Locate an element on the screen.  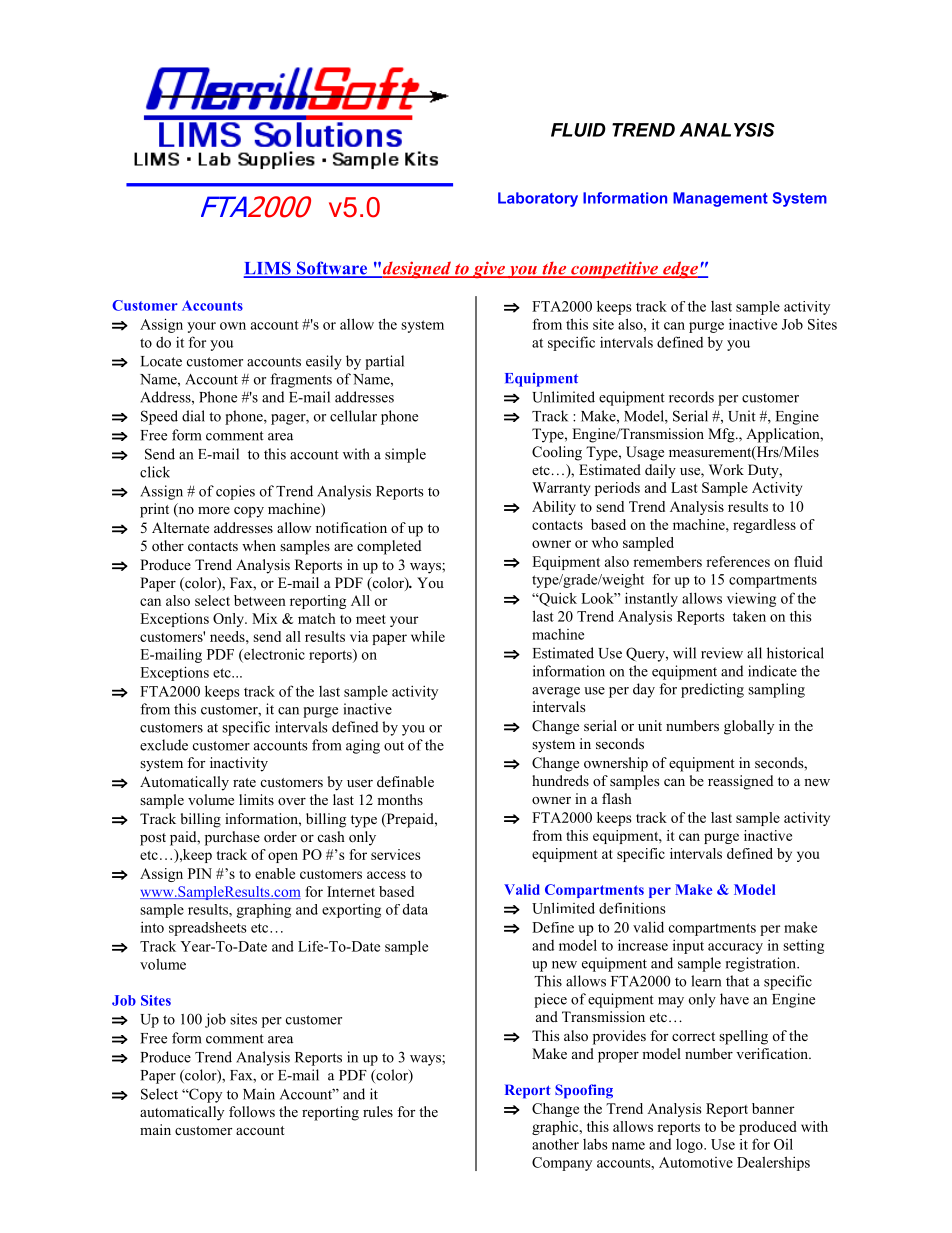
purchase is located at coordinates (232, 838).
